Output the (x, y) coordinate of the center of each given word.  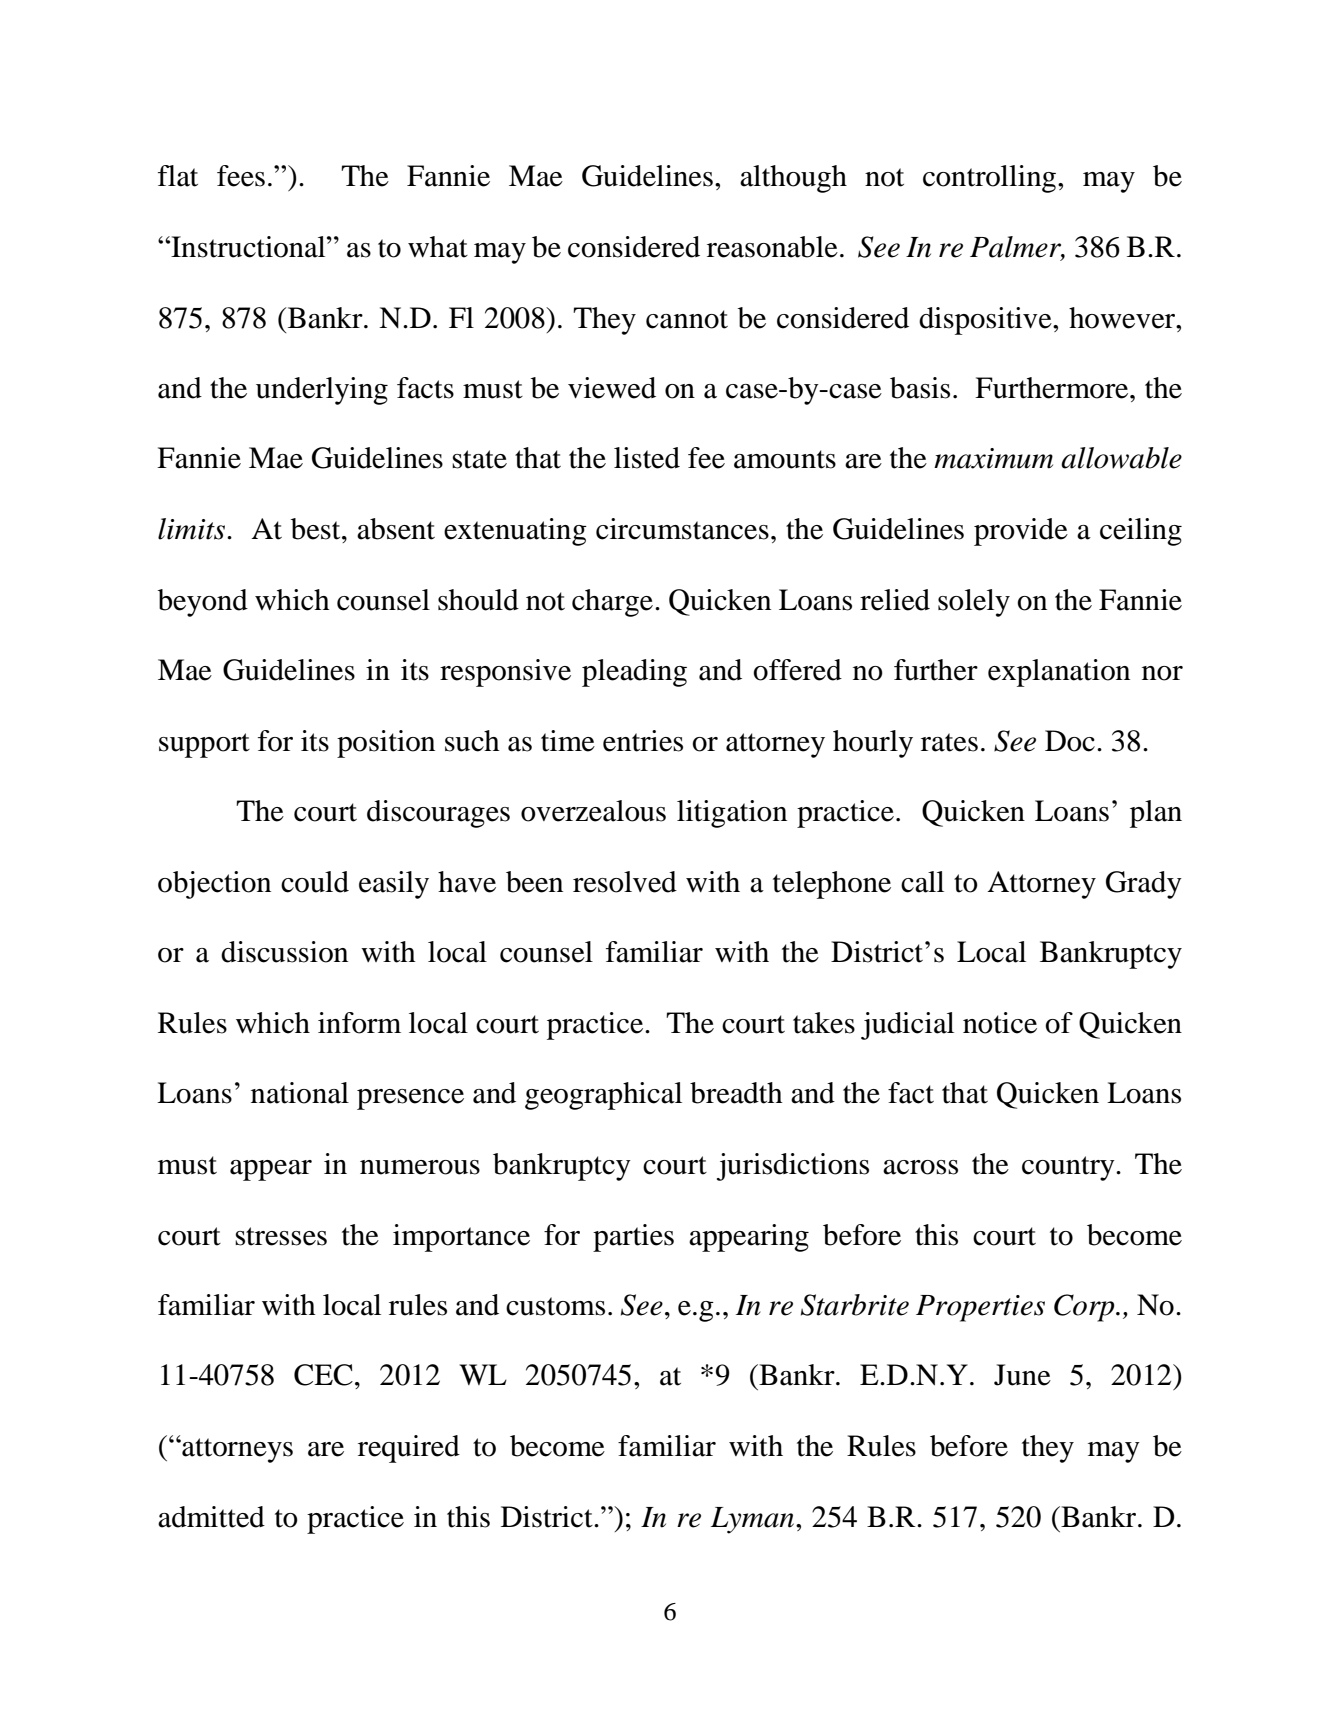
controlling (991, 179)
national (300, 1093)
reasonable (772, 247)
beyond (203, 603)
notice (1000, 1023)
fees (241, 176)
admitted (211, 1517)
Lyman (754, 1520)
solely (974, 603)
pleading (634, 673)
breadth (736, 1093)
